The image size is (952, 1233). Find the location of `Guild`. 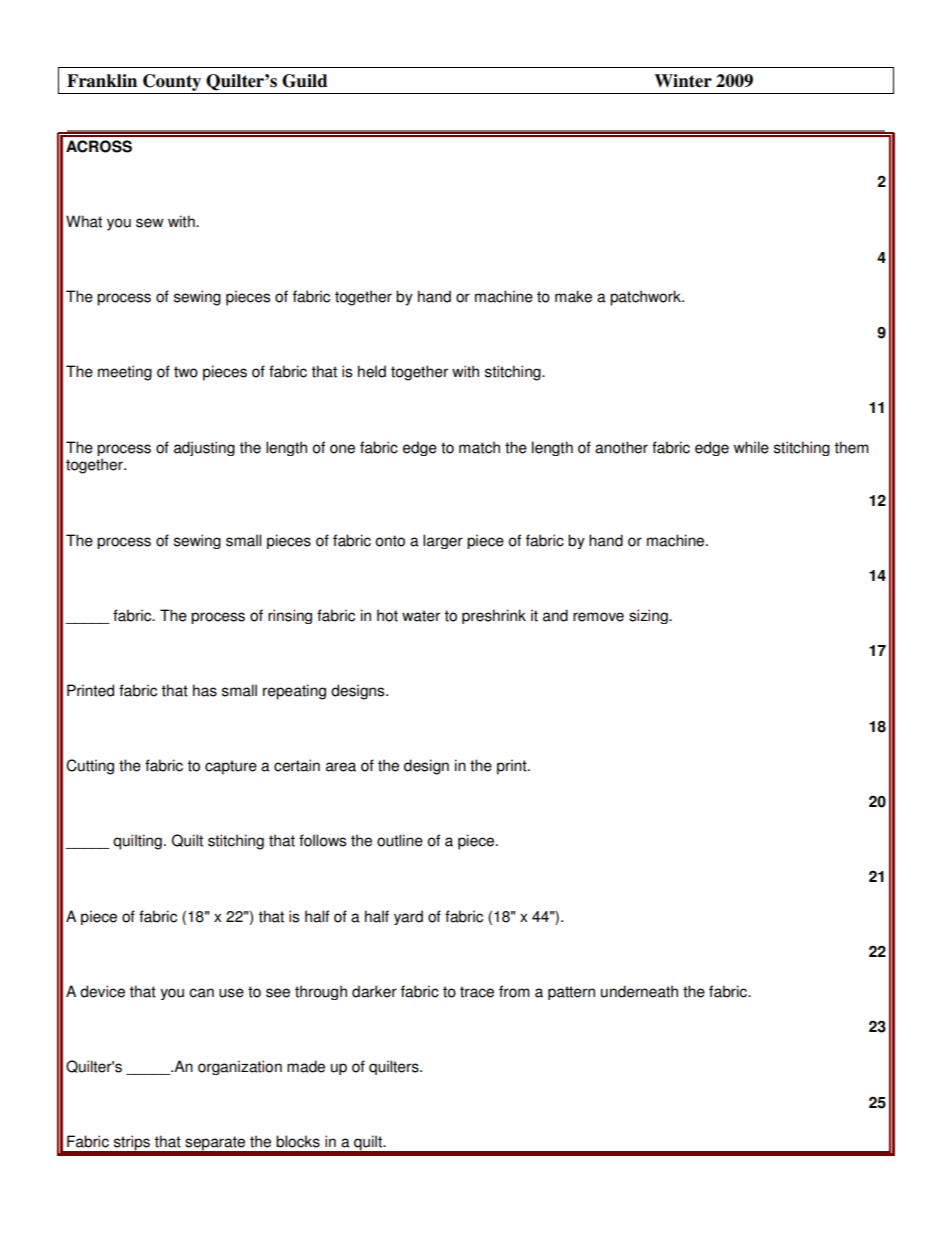

Guild is located at coordinates (304, 81).
